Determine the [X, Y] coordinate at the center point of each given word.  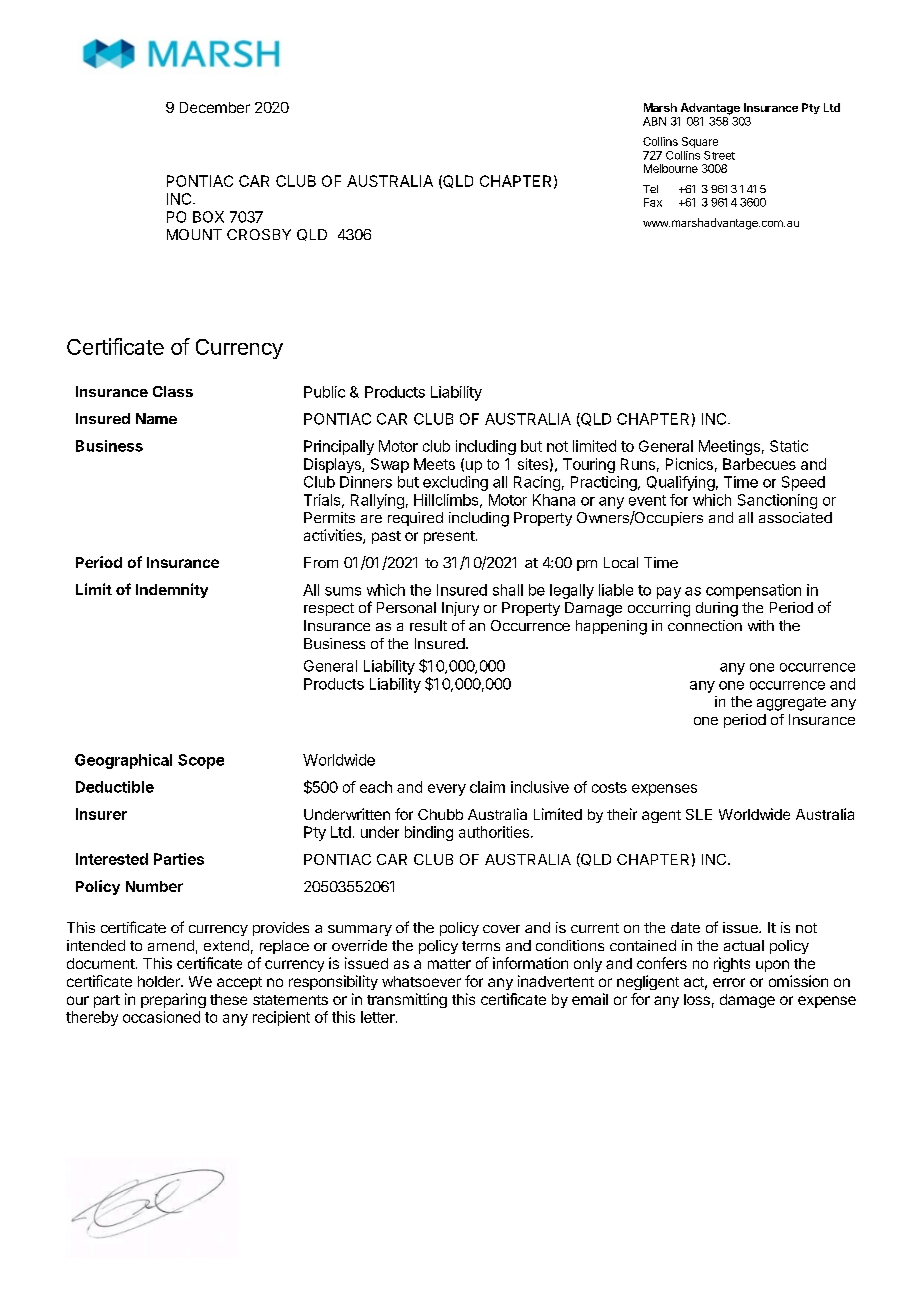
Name [156, 418]
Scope [201, 761]
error [729, 982]
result [428, 625]
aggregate [791, 704]
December [215, 107]
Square [700, 142]
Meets [434, 464]
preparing [173, 1000]
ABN [654, 121]
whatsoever [421, 981]
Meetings [729, 447]
